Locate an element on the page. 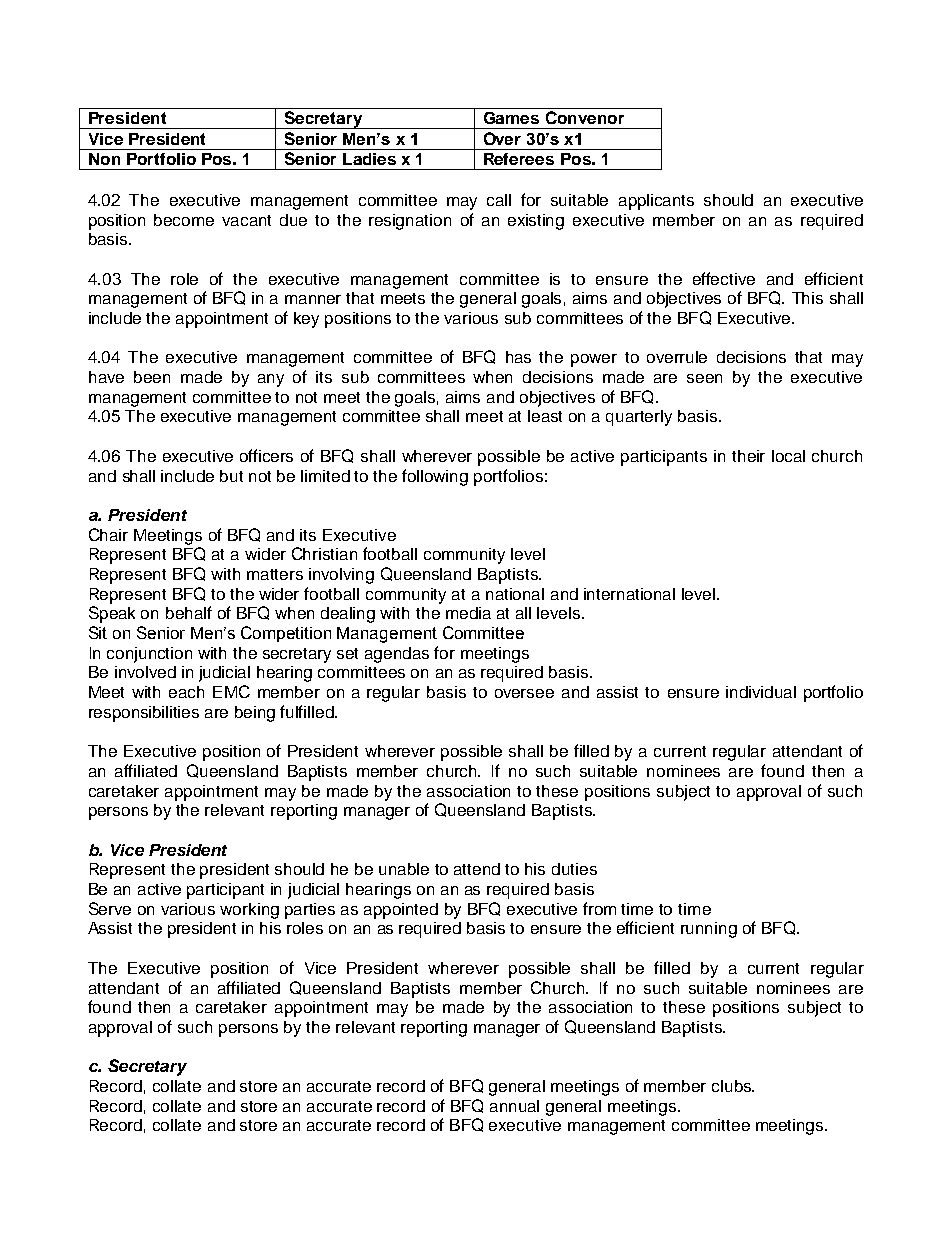 The image size is (952, 1233). clubs is located at coordinates (733, 1086).
